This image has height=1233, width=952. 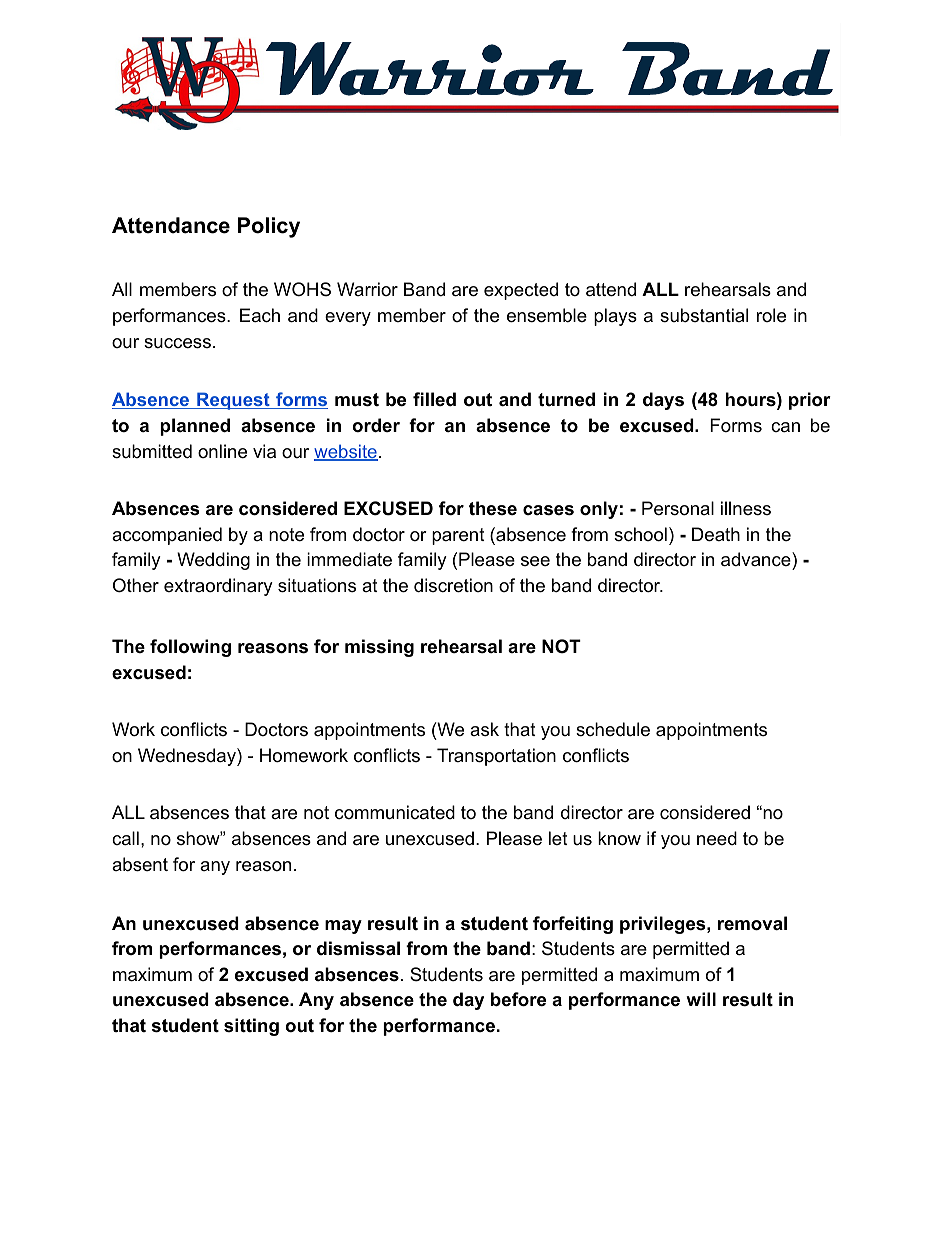 What do you see at coordinates (269, 227) in the image?
I see `Policy` at bounding box center [269, 227].
